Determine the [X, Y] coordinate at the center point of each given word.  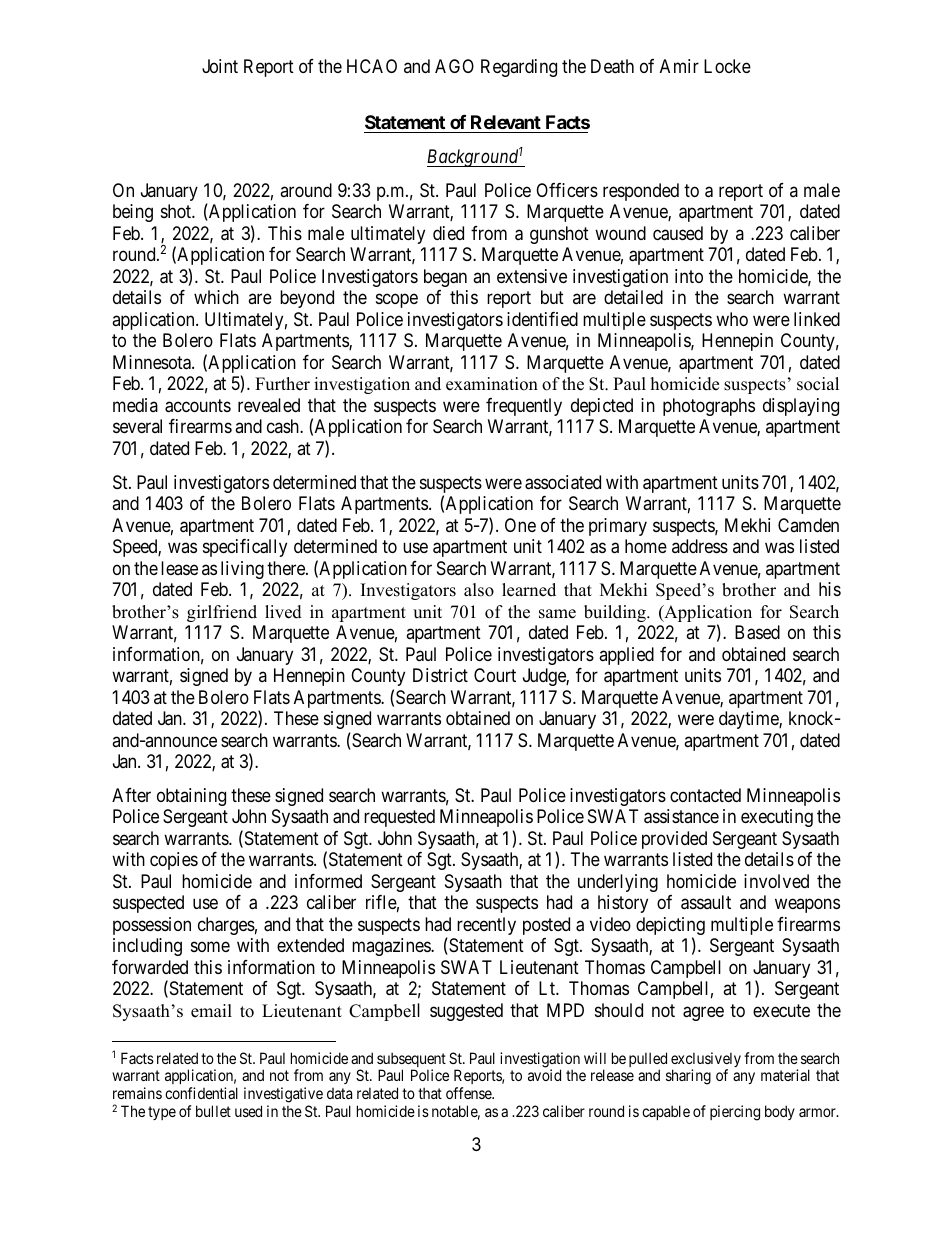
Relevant [506, 122]
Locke [727, 66]
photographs [709, 407]
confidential [201, 1093]
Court [495, 675]
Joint [220, 66]
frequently [524, 407]
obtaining [191, 797]
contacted [705, 795]
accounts [198, 406]
